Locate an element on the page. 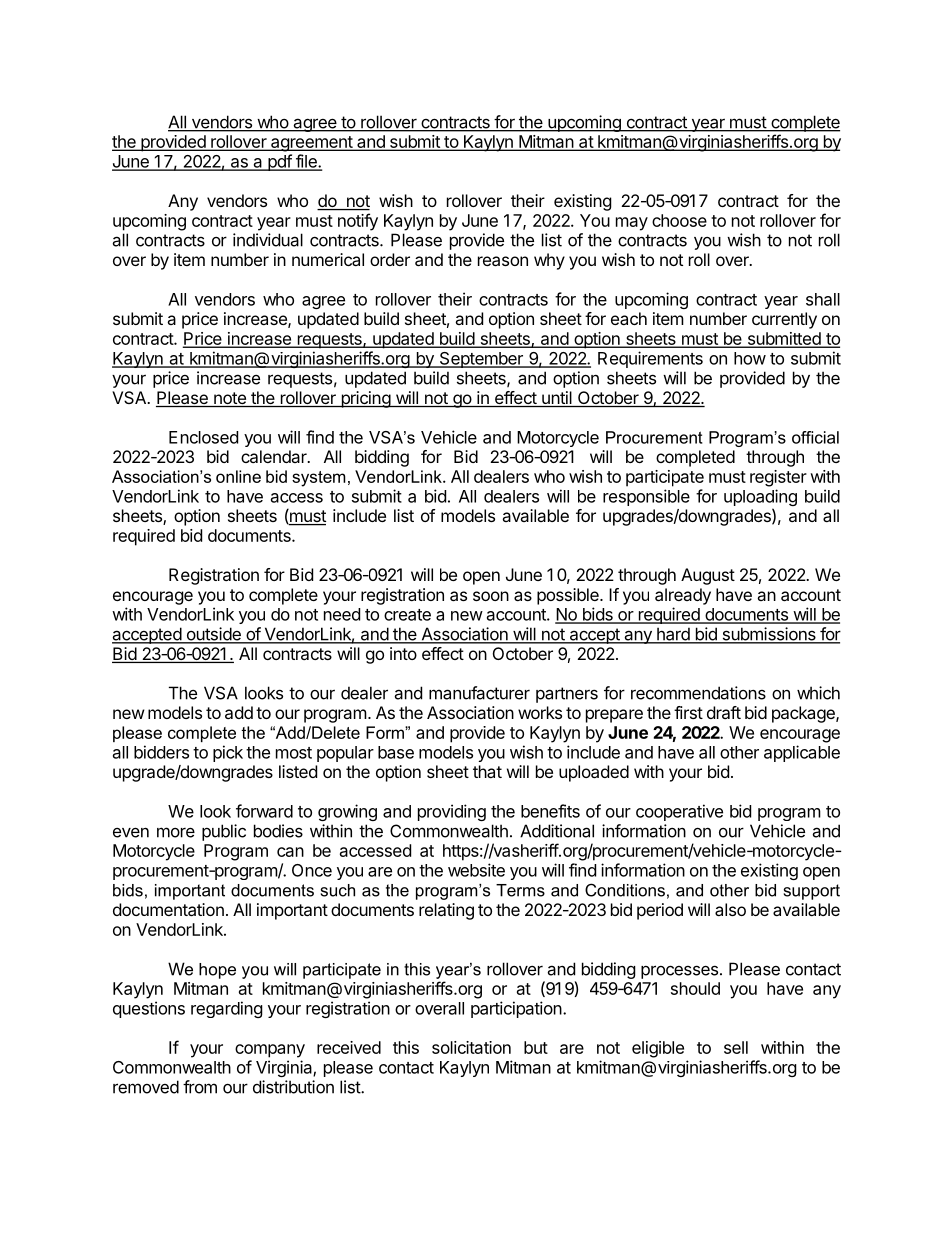  pick is located at coordinates (228, 753).
